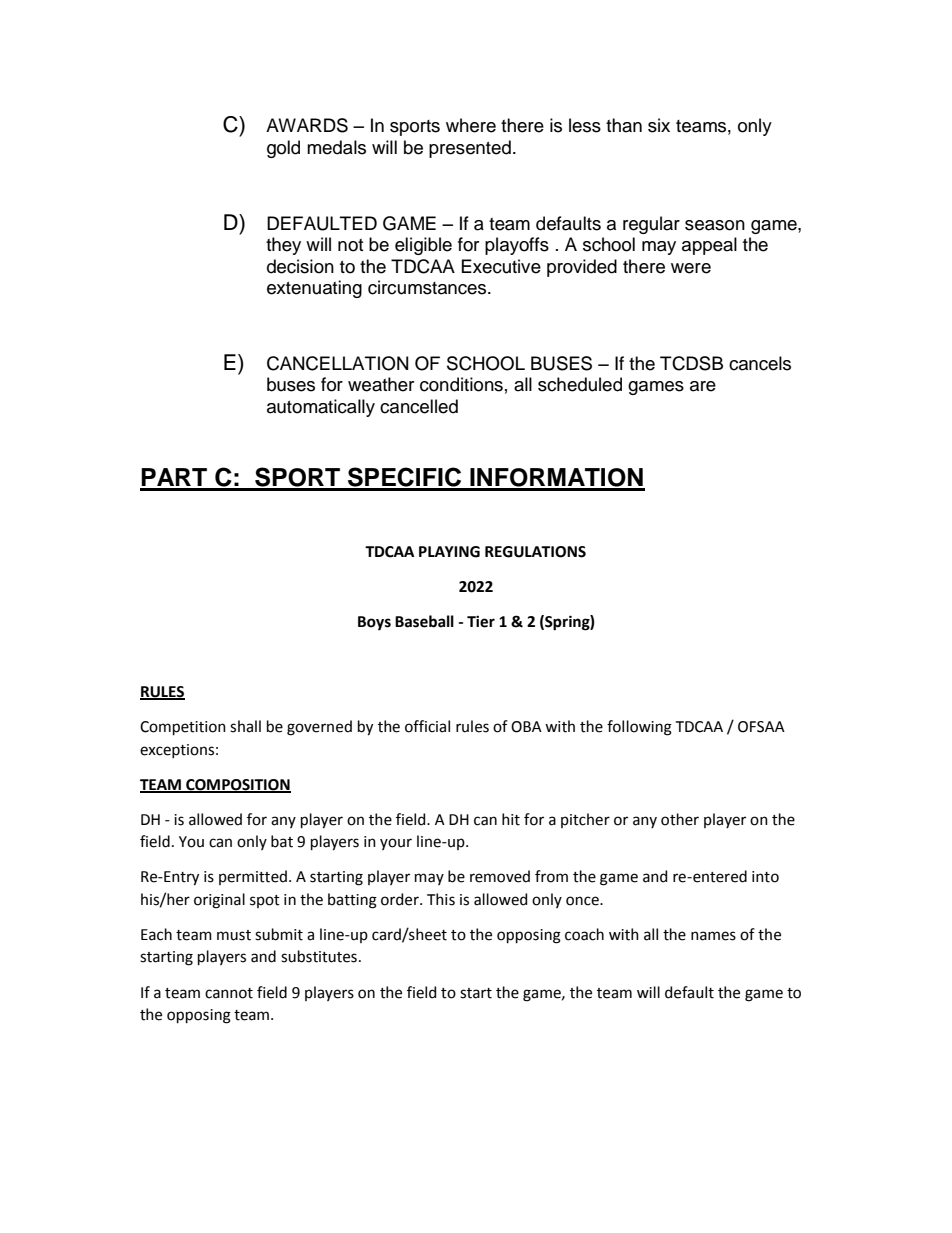 Image resolution: width=952 pixels, height=1233 pixels. Describe the element at coordinates (535, 552) in the screenshot. I see `REGULATIONS` at that location.
